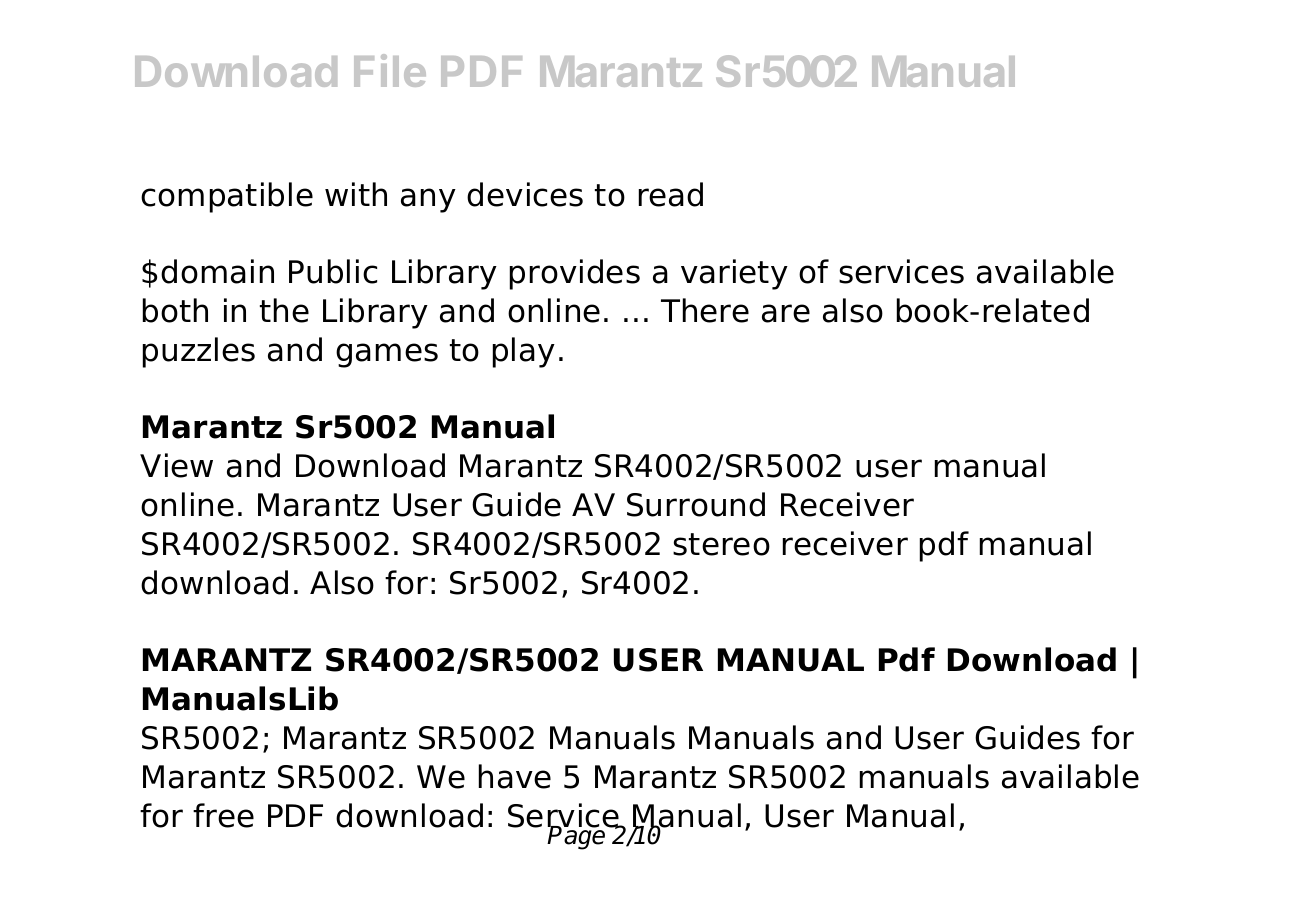 The height and width of the screenshot is (924, 1303). Describe the element at coordinates (525, 194) in the screenshot. I see `devices` at that location.
